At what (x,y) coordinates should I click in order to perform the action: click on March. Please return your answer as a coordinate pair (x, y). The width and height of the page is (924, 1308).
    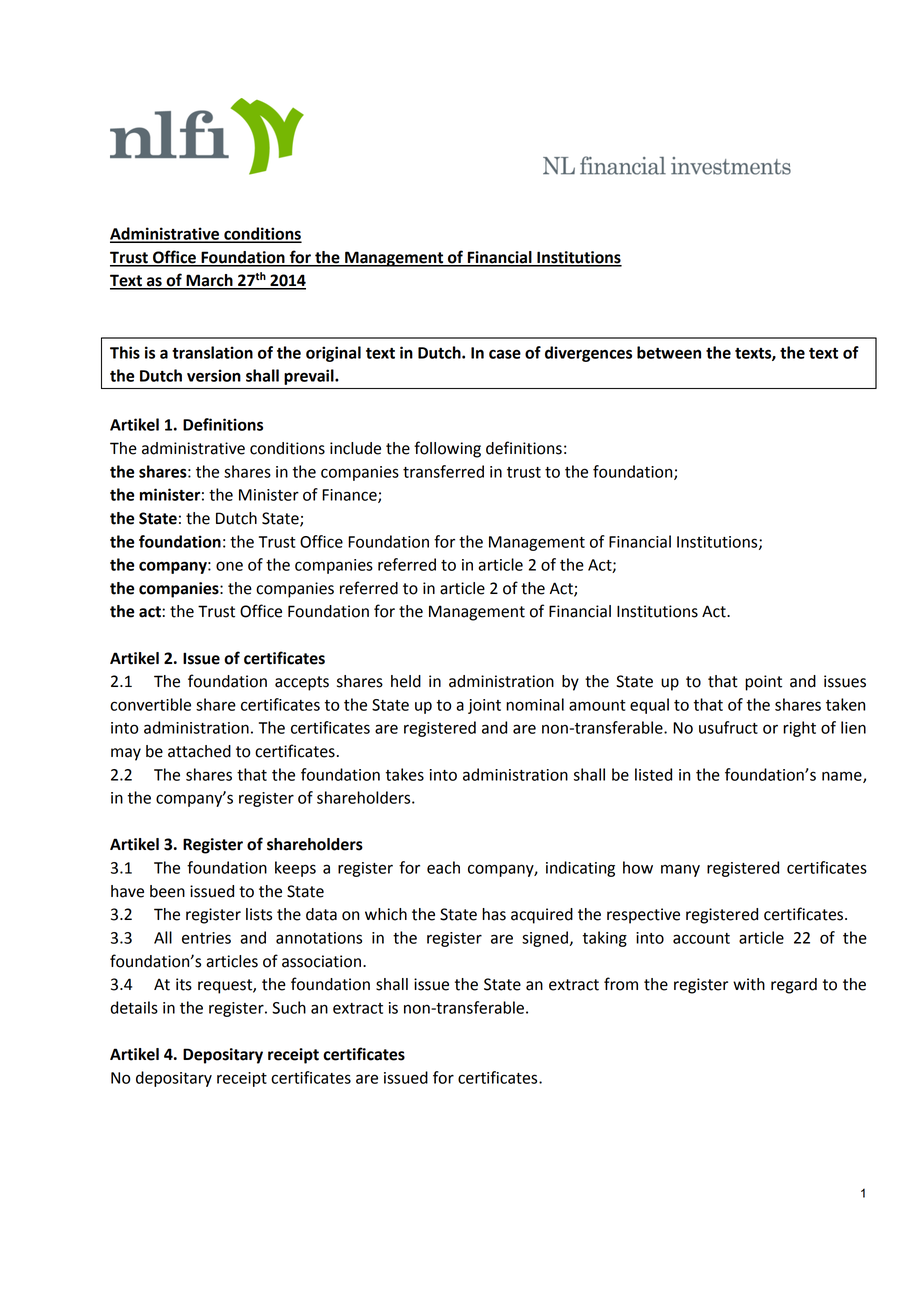
    Looking at the image, I should click on (209, 281).
